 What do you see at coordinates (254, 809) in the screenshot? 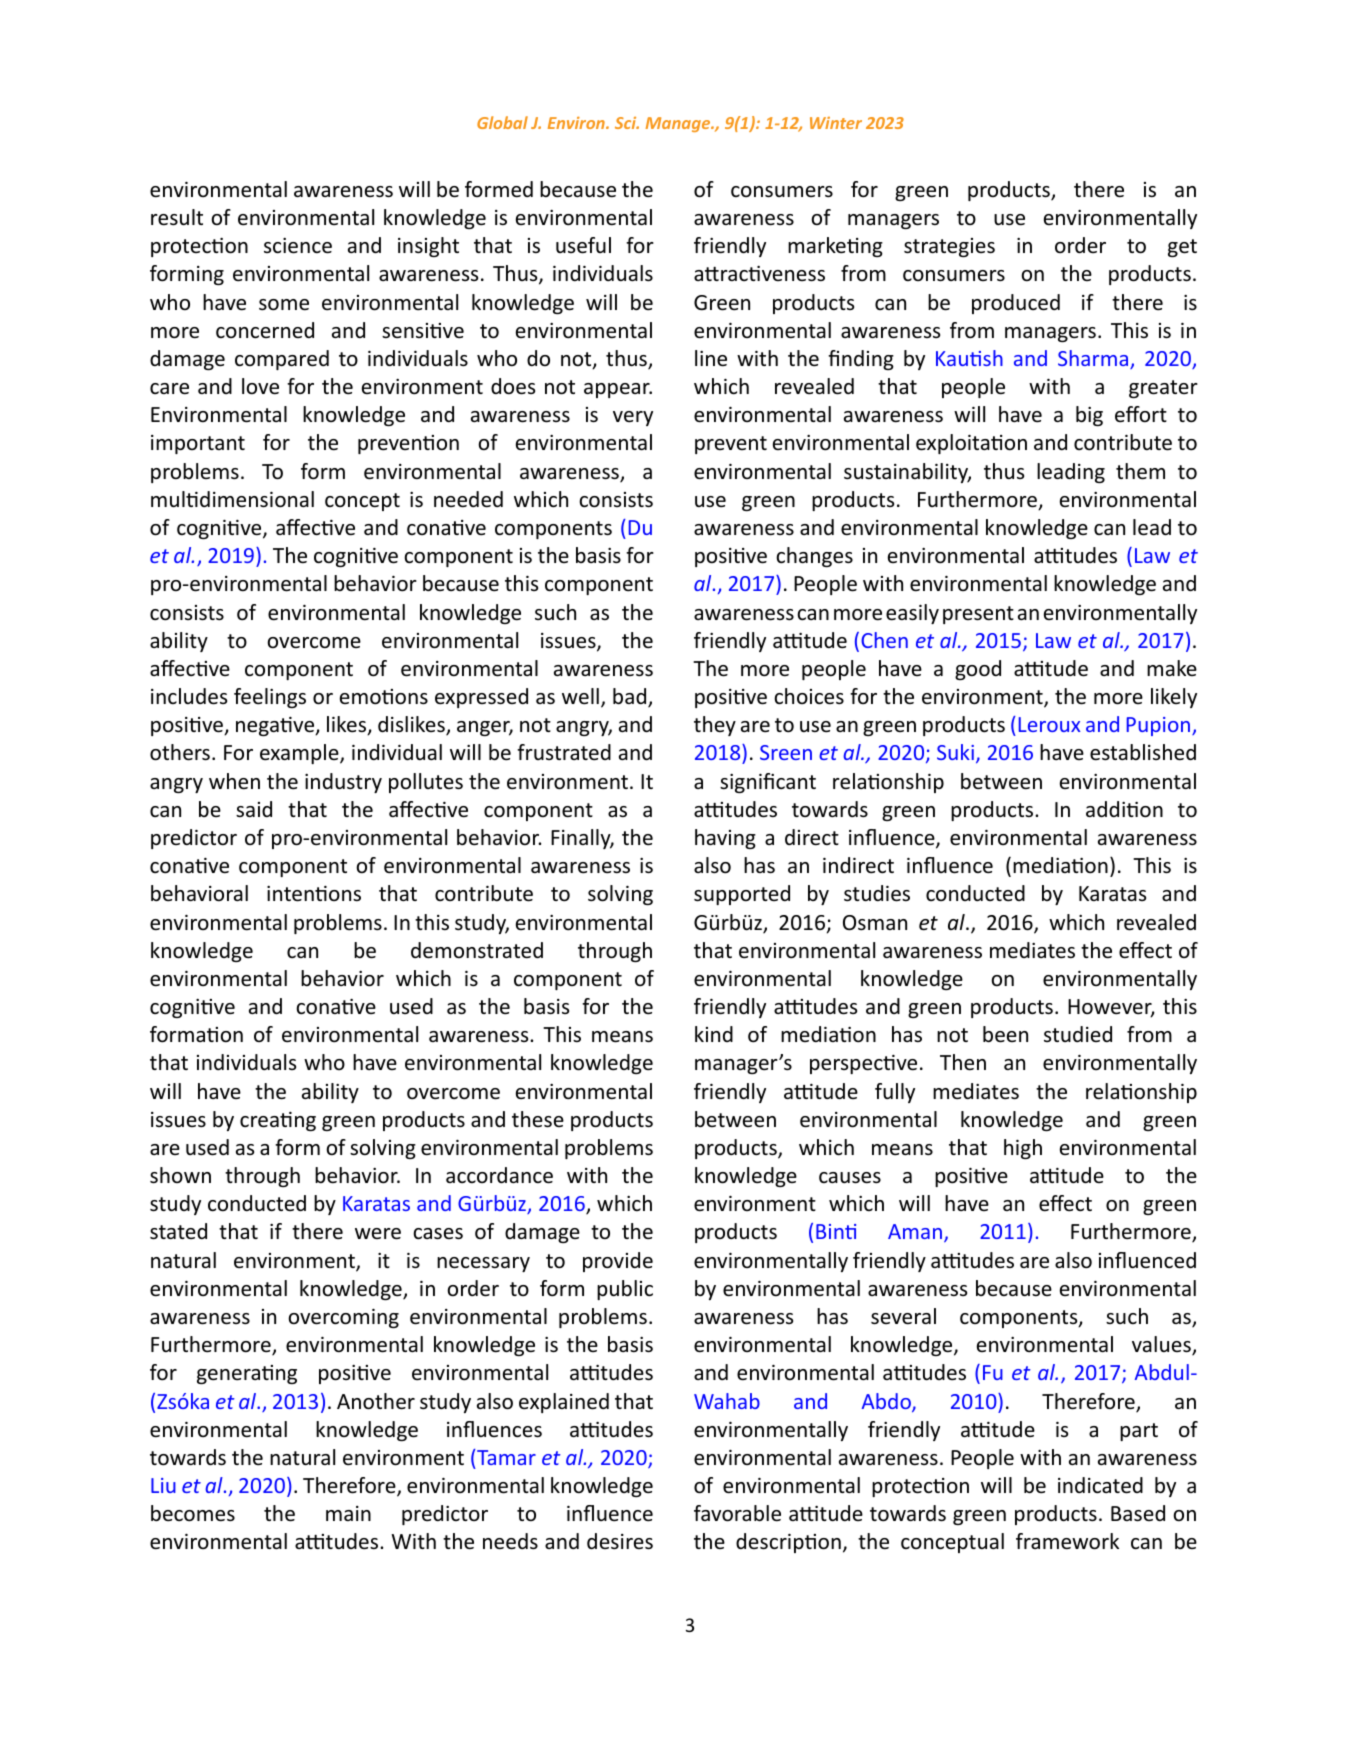
I see `said` at bounding box center [254, 809].
